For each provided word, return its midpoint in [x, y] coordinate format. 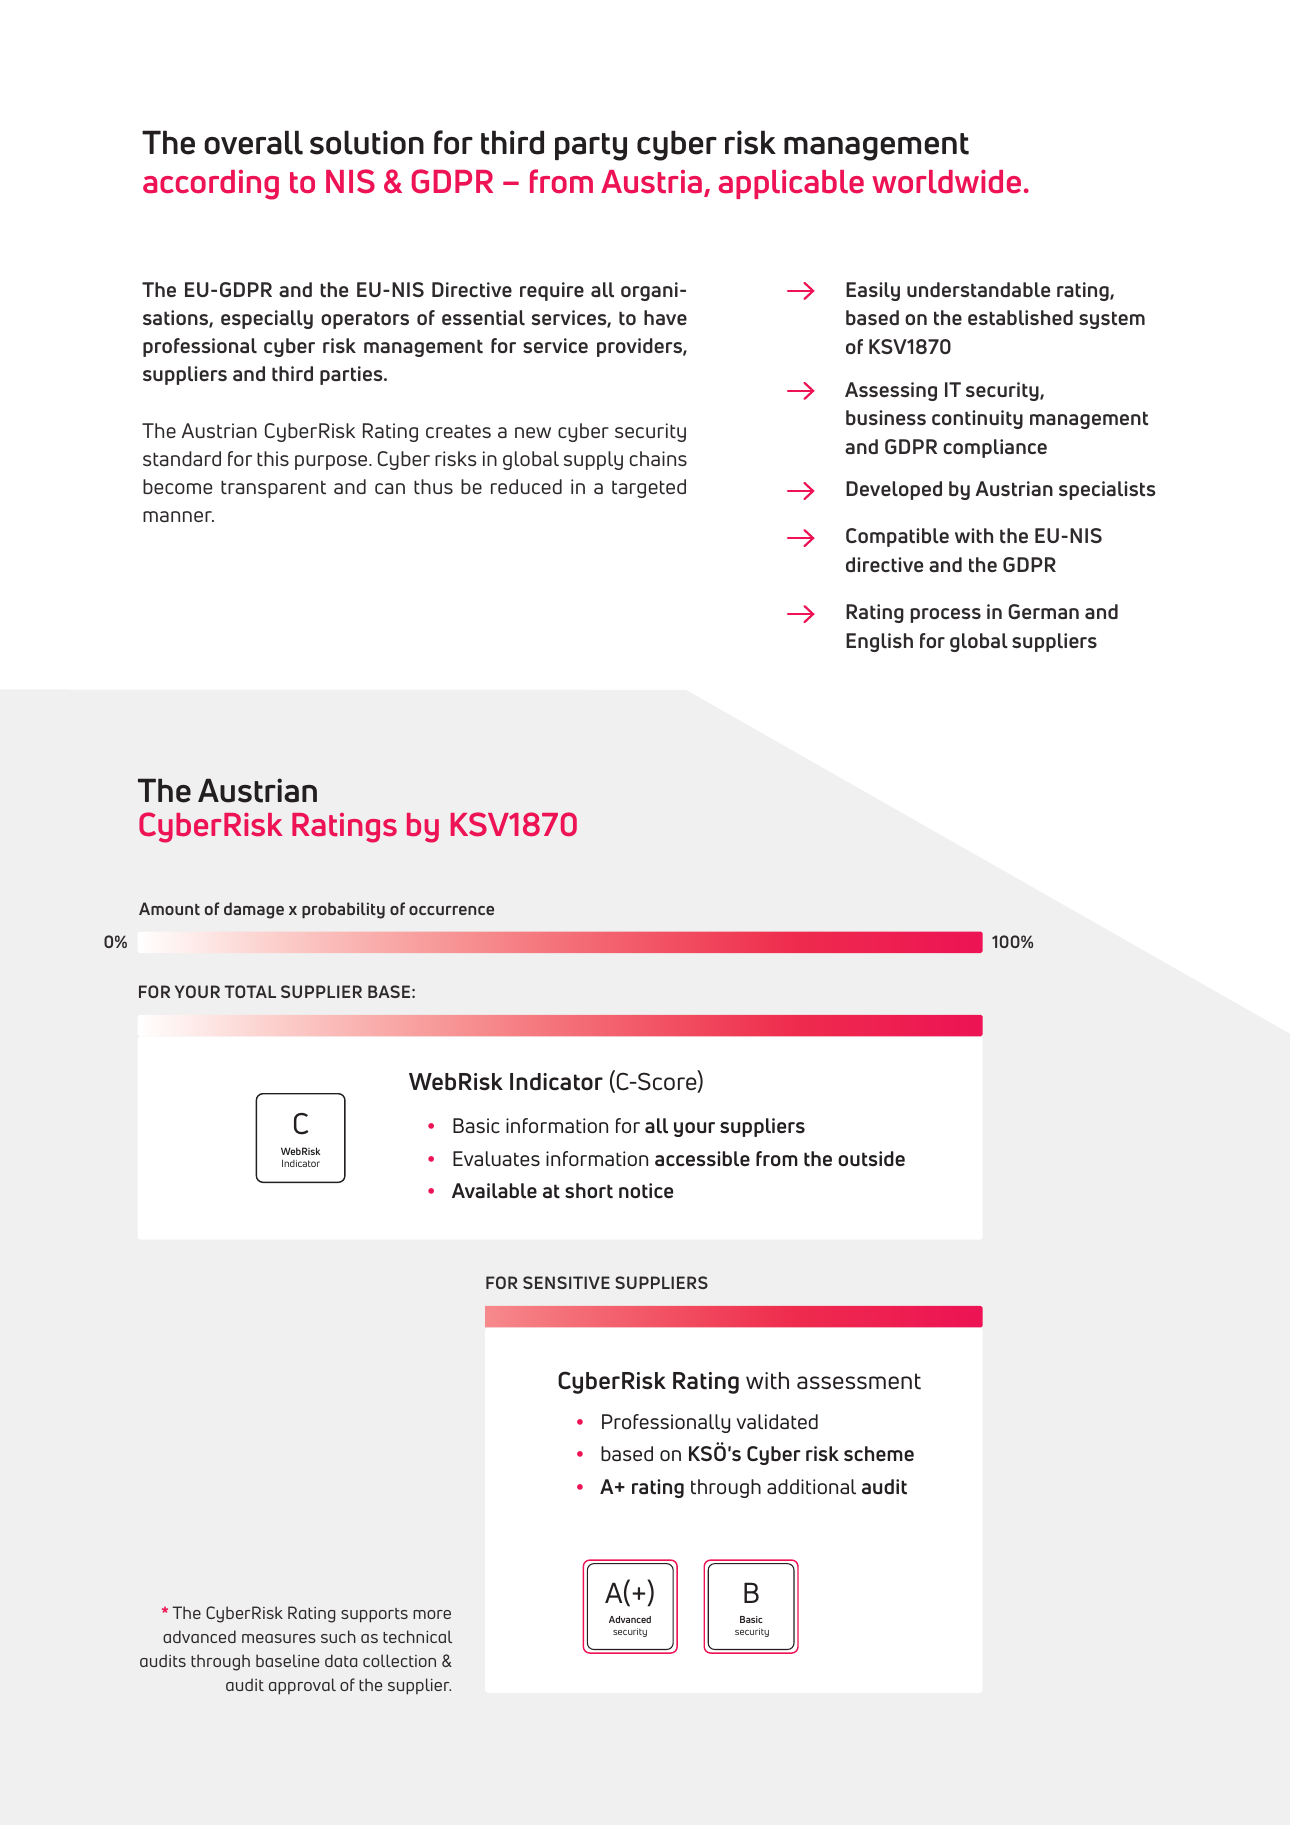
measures [279, 1638]
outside [871, 1159]
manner [178, 516]
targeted [649, 488]
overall [253, 142]
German [1043, 611]
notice [646, 1191]
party [591, 147]
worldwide [946, 181]
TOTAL [250, 991]
